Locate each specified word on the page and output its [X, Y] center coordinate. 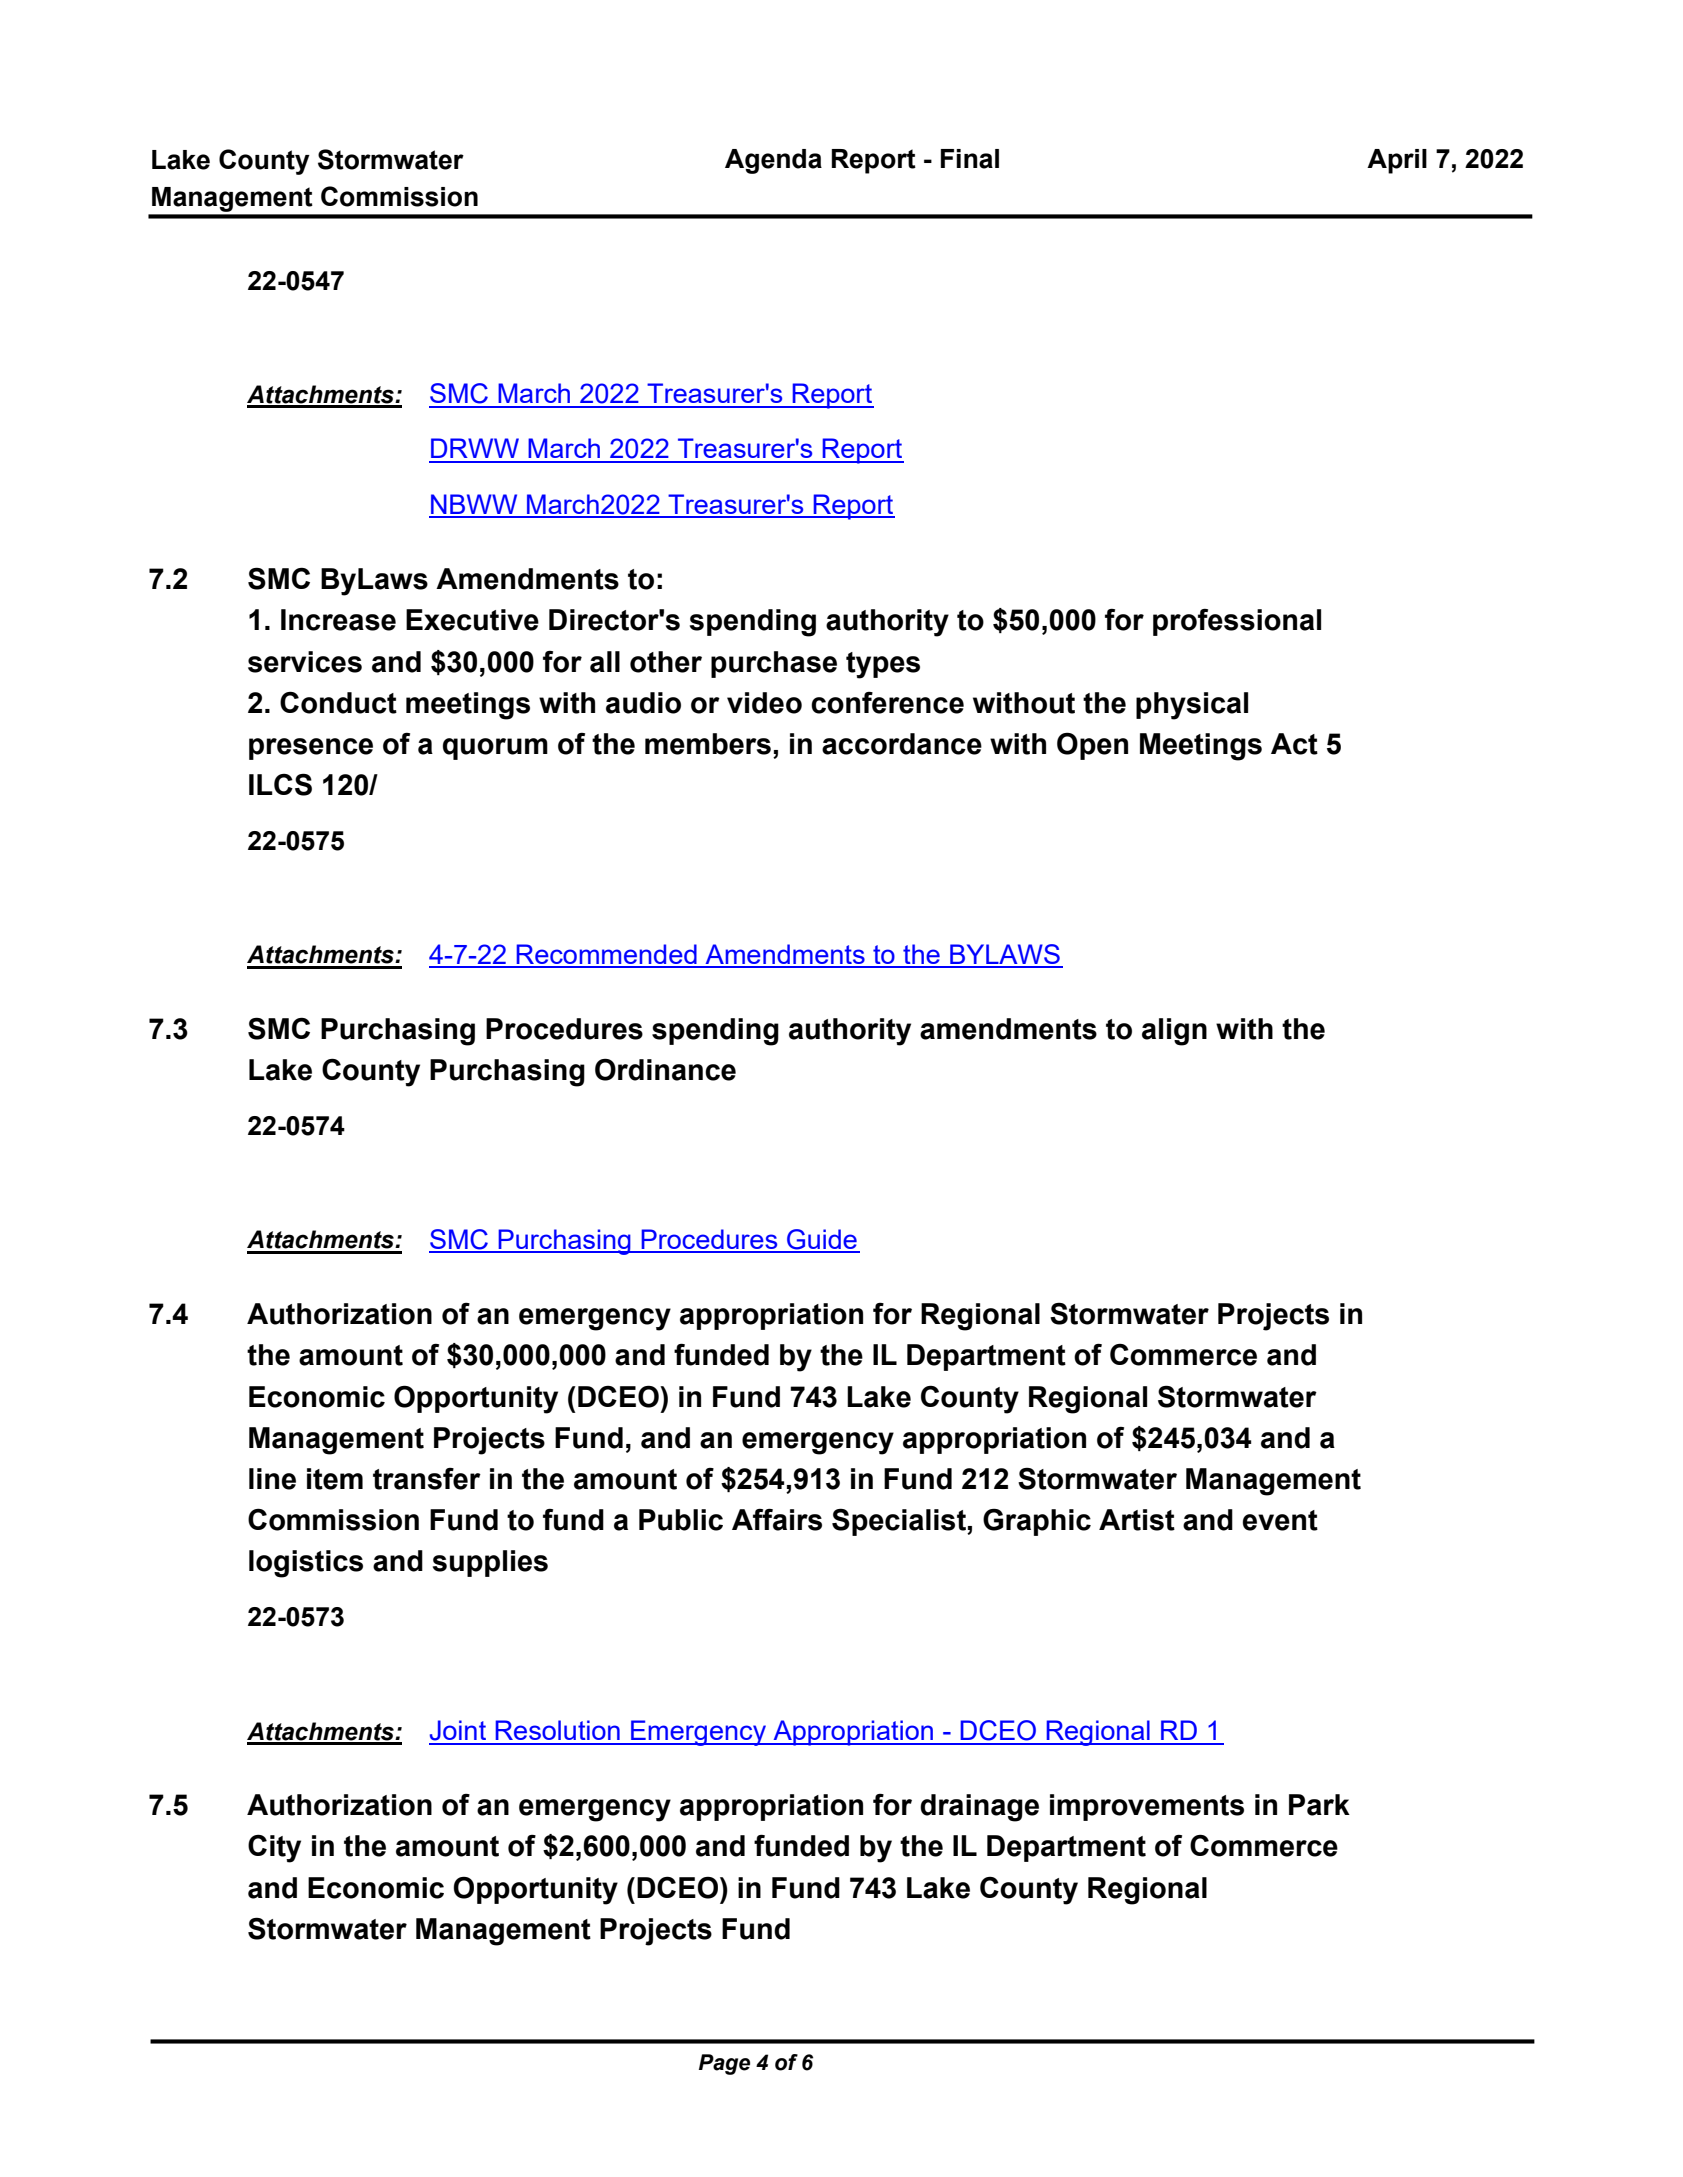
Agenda [773, 161]
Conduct [338, 702]
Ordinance [665, 1069]
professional [1237, 622]
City [274, 1848]
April [1397, 161]
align [1174, 1032]
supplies [490, 1563]
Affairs [777, 1520]
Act [1294, 744]
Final [970, 159]
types [883, 665]
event [1280, 1520]
